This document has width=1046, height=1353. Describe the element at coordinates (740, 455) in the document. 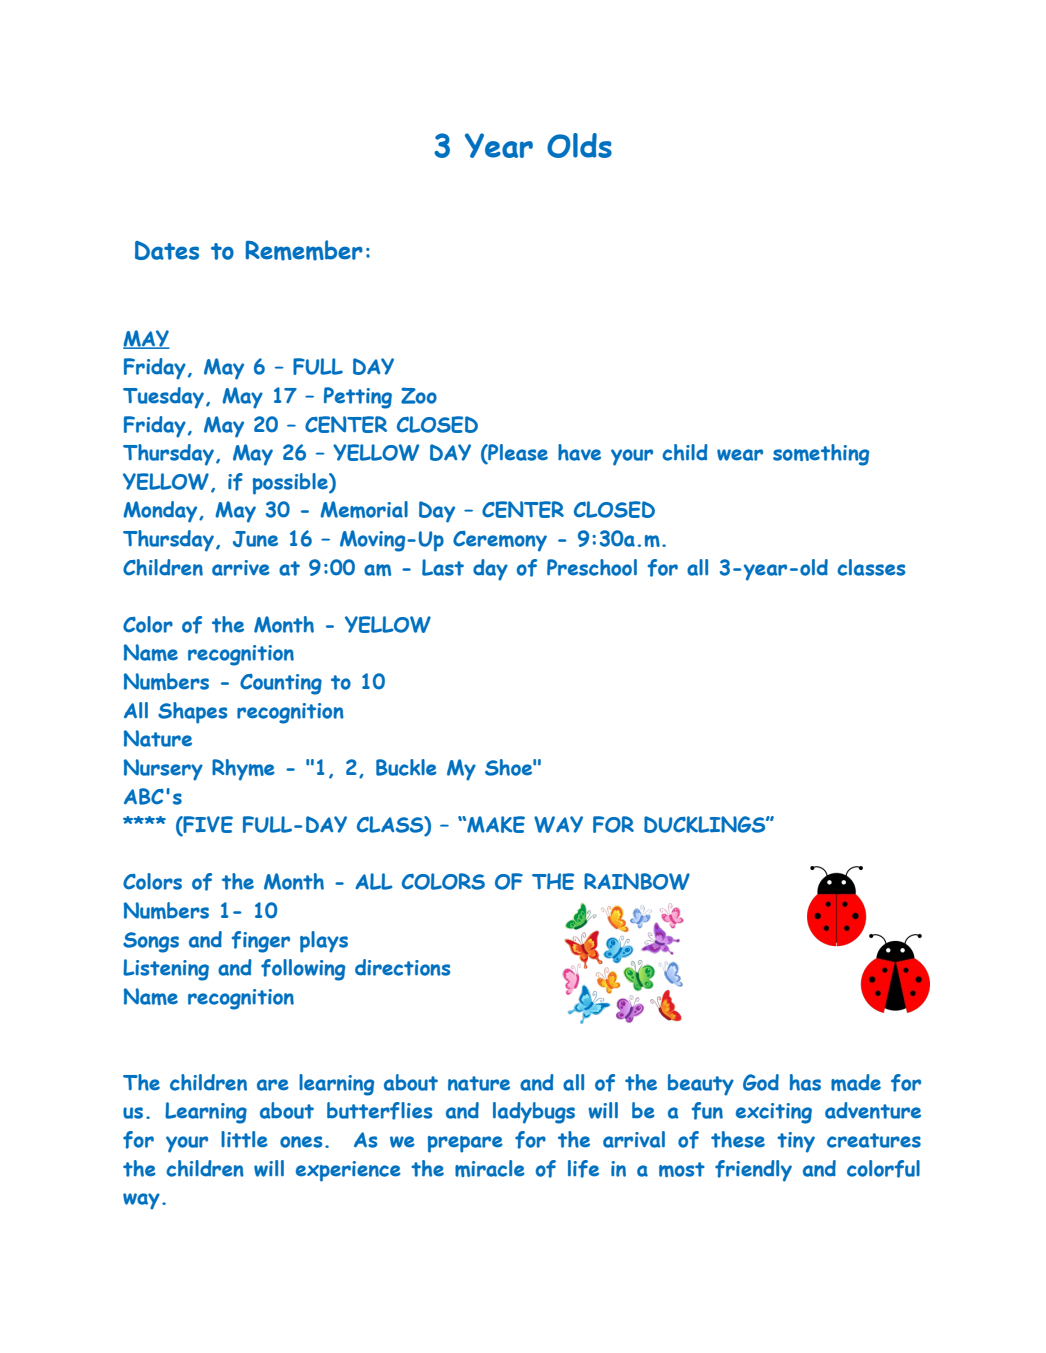

I see `wear` at that location.
